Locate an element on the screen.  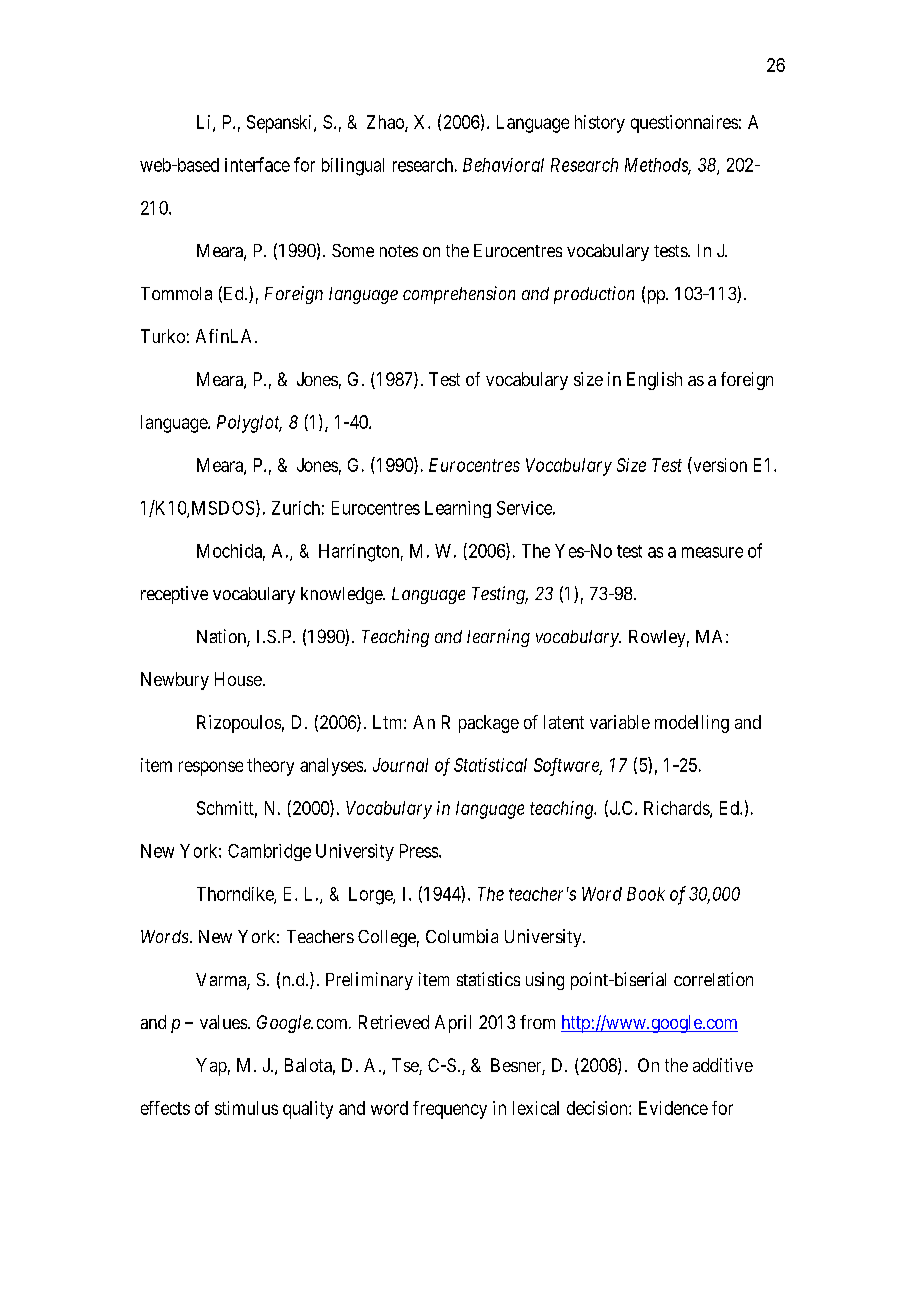
questionnaires is located at coordinates (684, 124).
